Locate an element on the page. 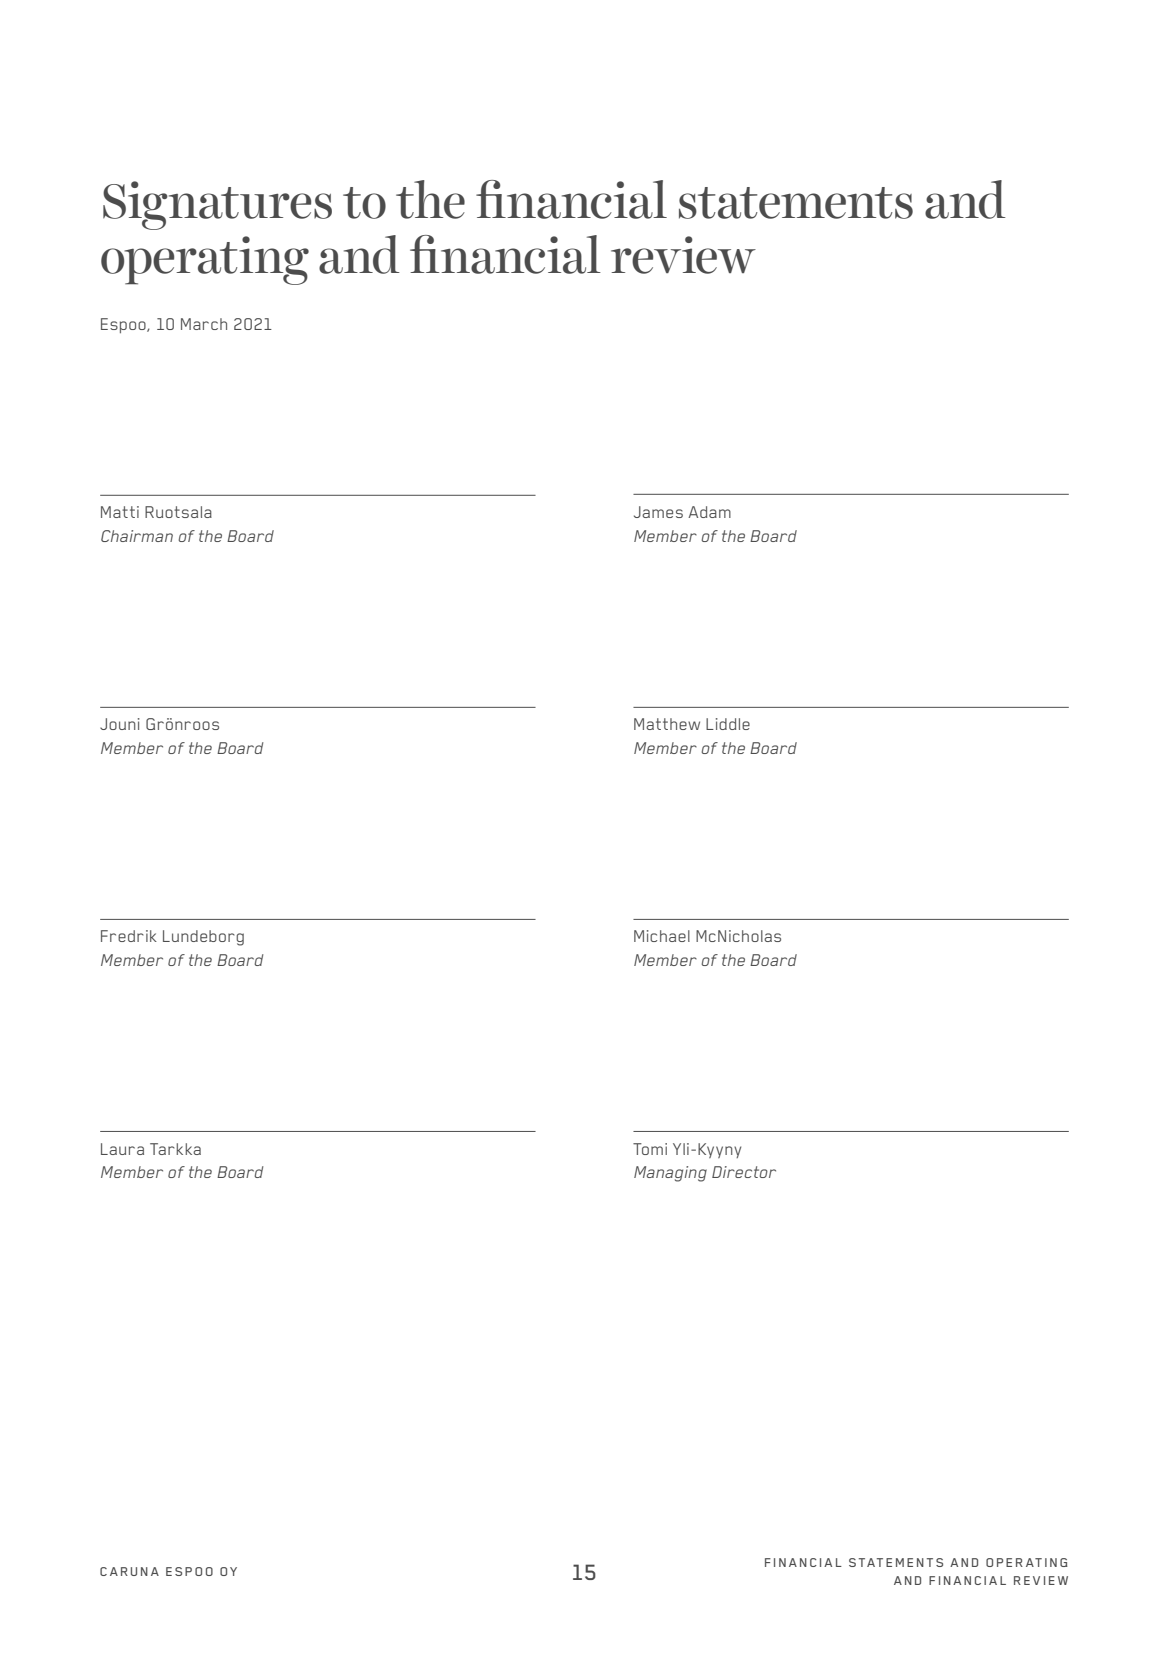 This page has height=1653, width=1169. Michael is located at coordinates (662, 936).
